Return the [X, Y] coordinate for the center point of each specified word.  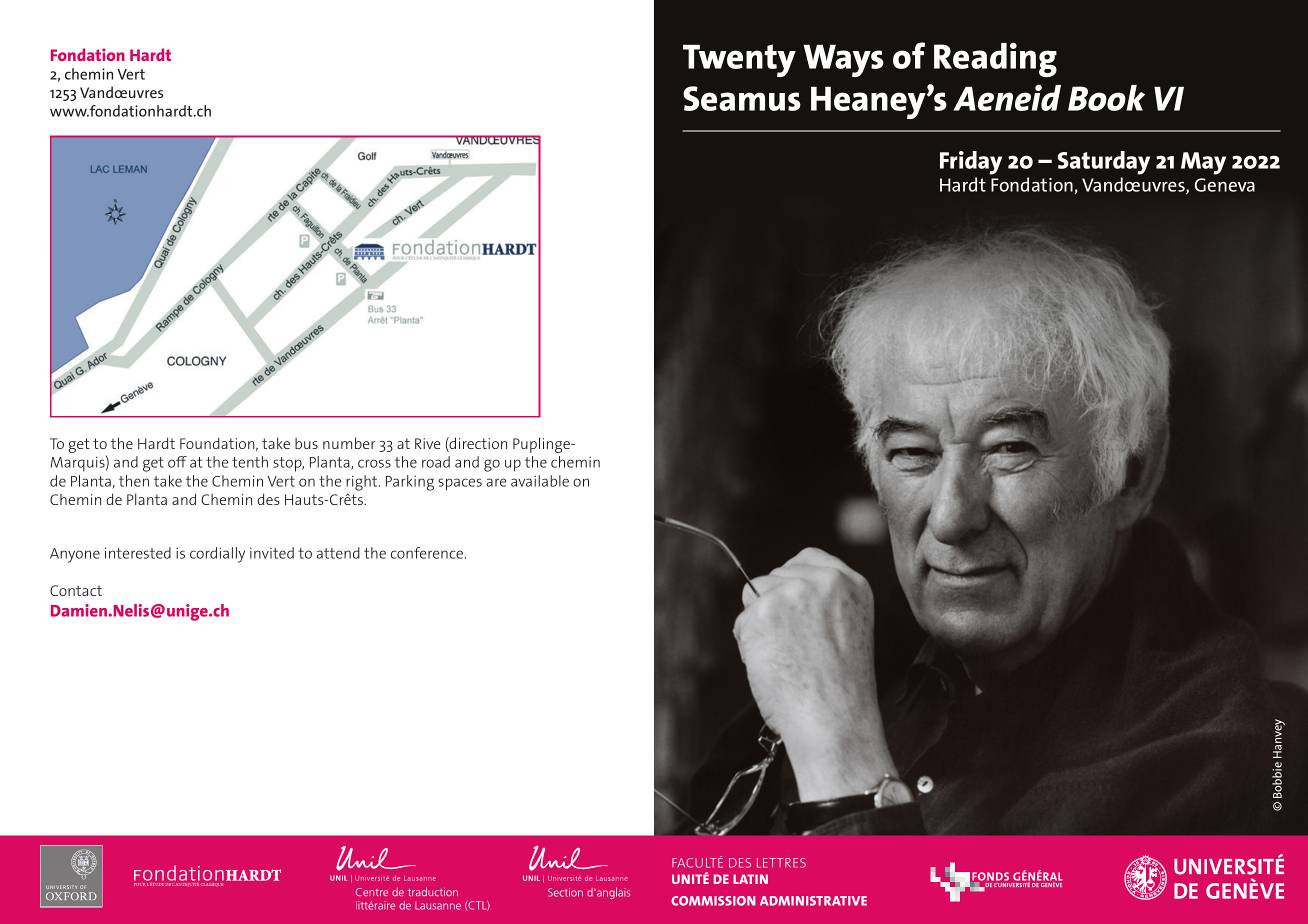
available [540, 481]
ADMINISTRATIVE [813, 901]
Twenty [739, 60]
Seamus [742, 98]
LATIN [750, 879]
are [496, 482]
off [177, 462]
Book [1106, 98]
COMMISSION [713, 901]
